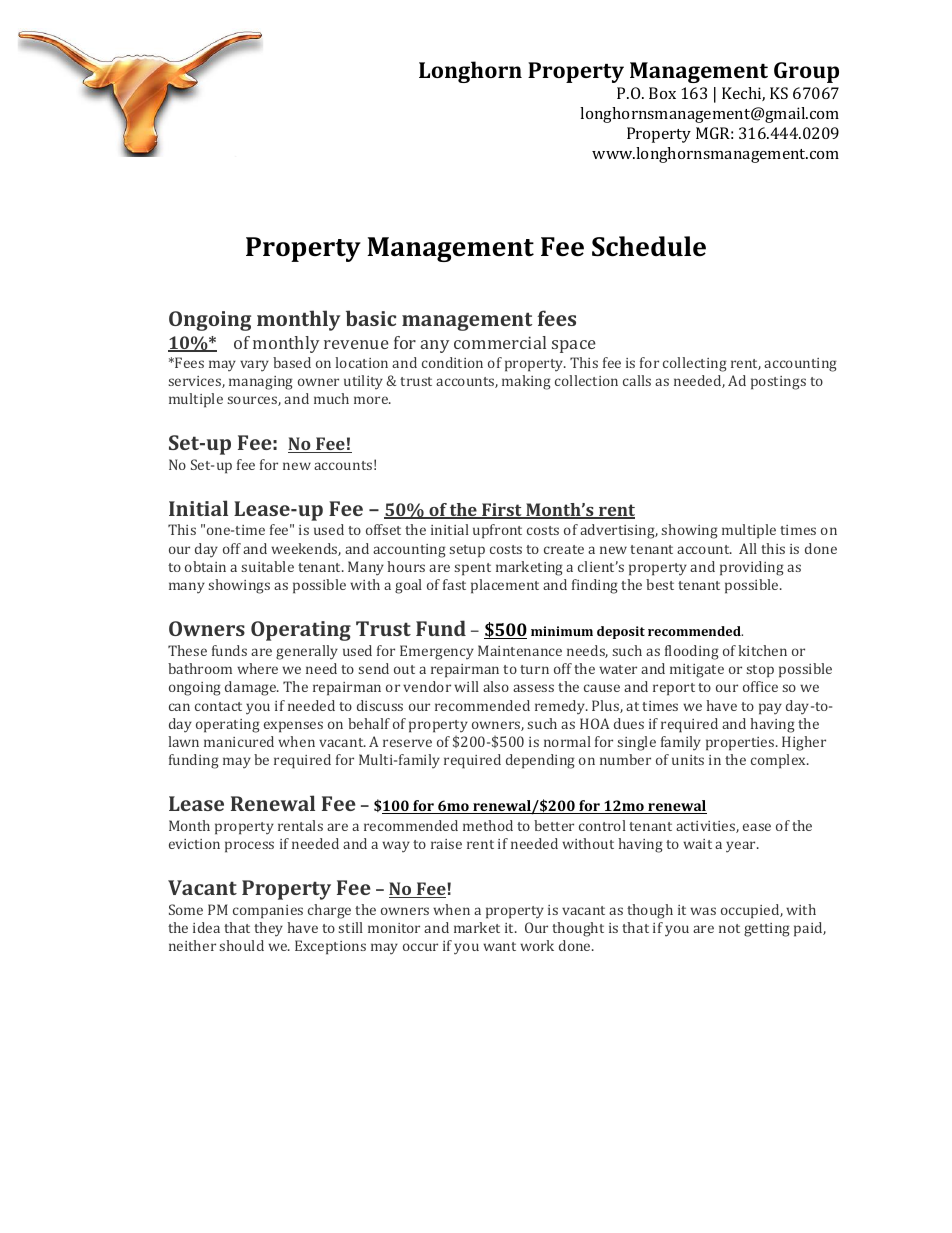 Image resolution: width=952 pixels, height=1233 pixels. I want to click on making, so click(526, 382).
